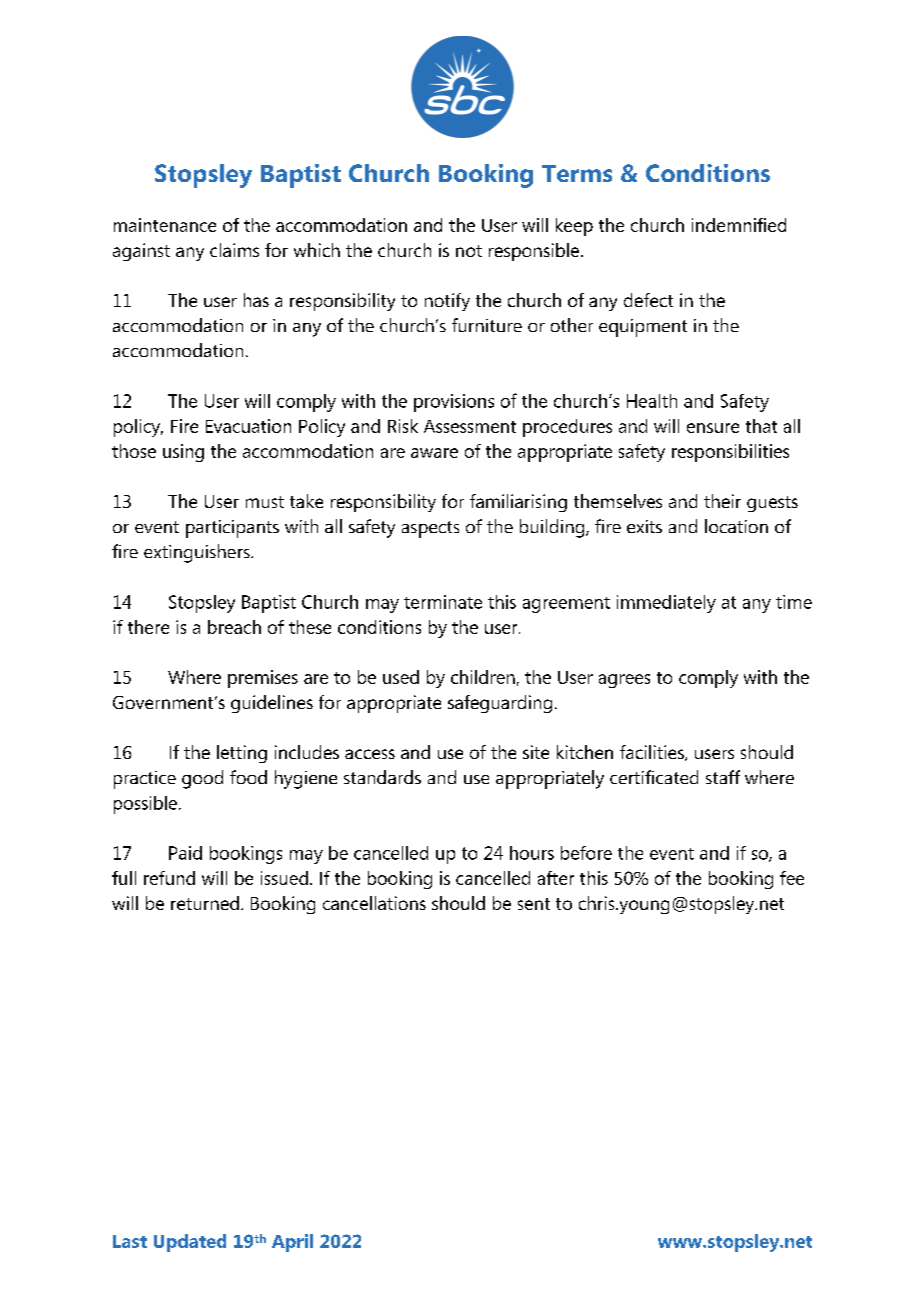  What do you see at coordinates (534, 252) in the image?
I see `responsible` at bounding box center [534, 252].
